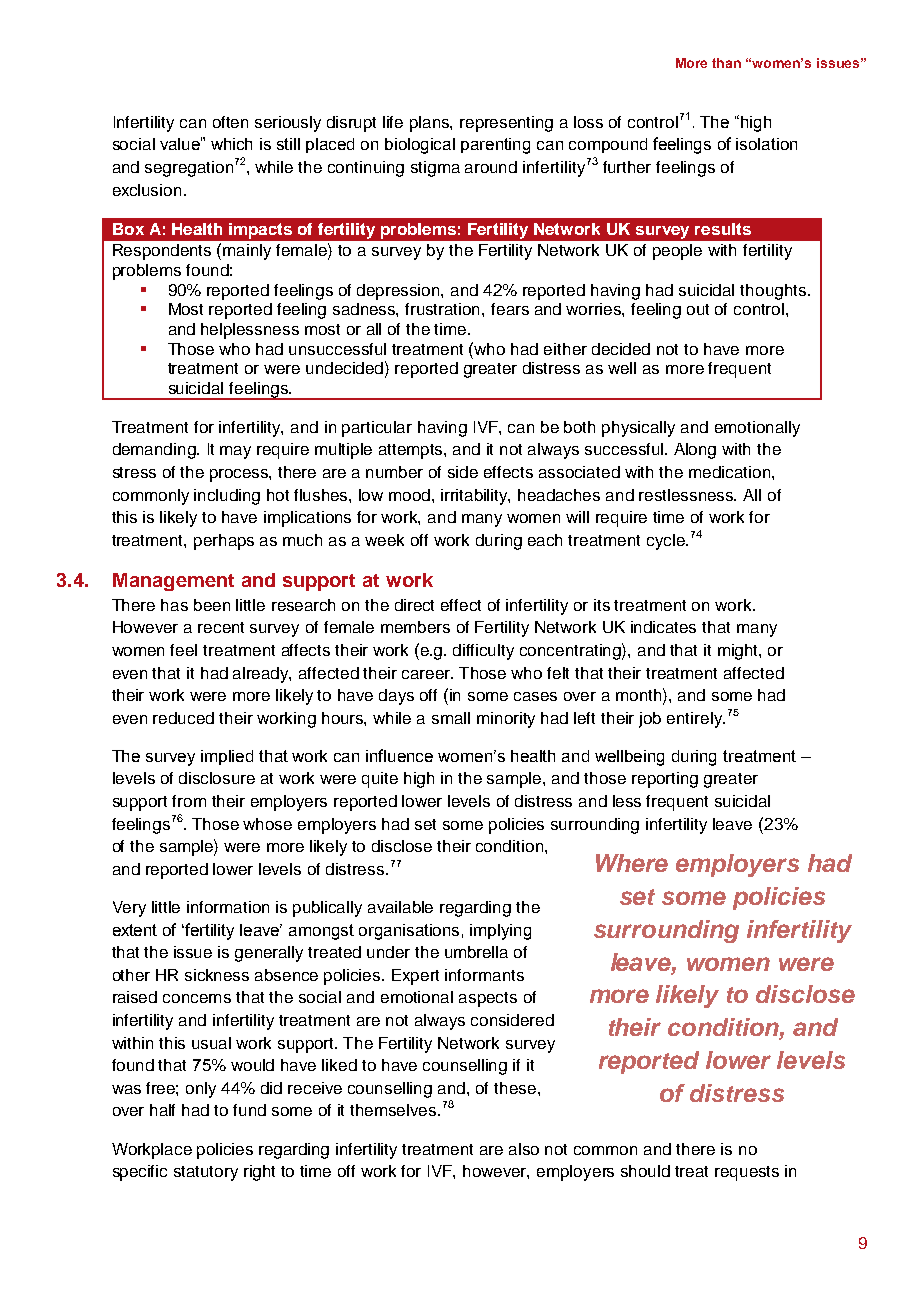 This screenshot has height=1308, width=924. Describe the element at coordinates (235, 452) in the screenshot. I see `may` at that location.
